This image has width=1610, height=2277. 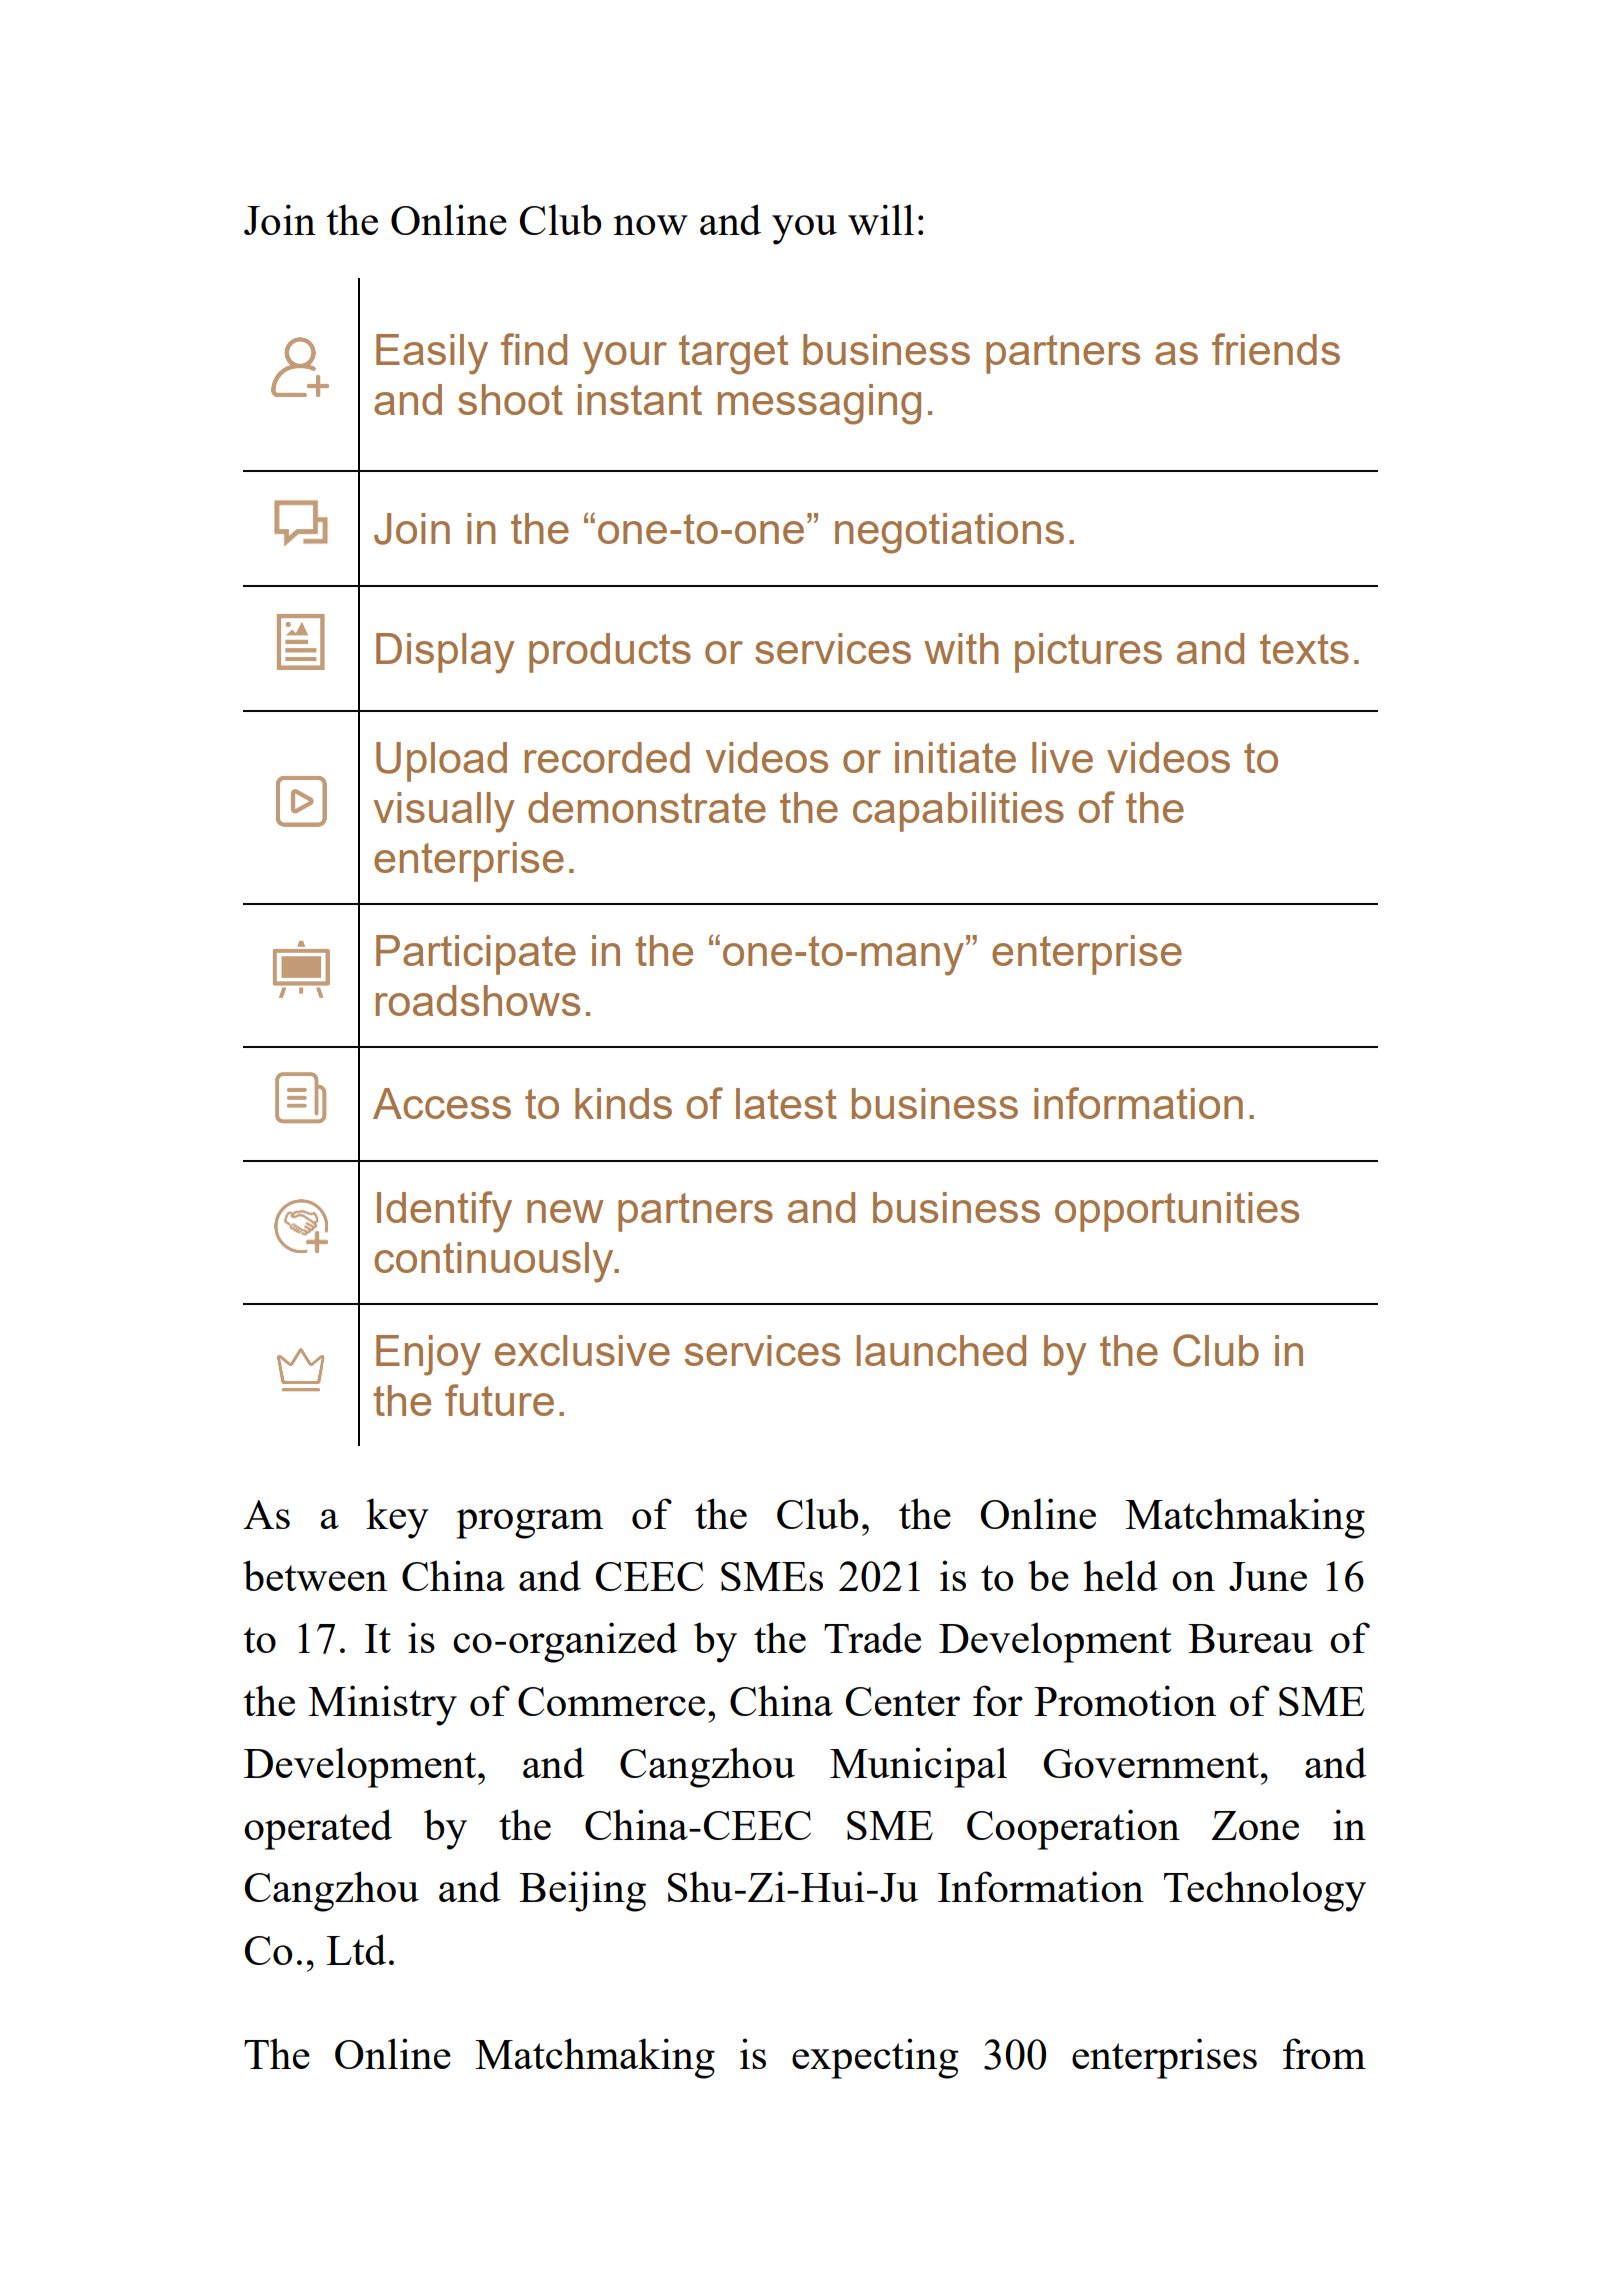 What do you see at coordinates (432, 354) in the image?
I see `Easily` at bounding box center [432, 354].
